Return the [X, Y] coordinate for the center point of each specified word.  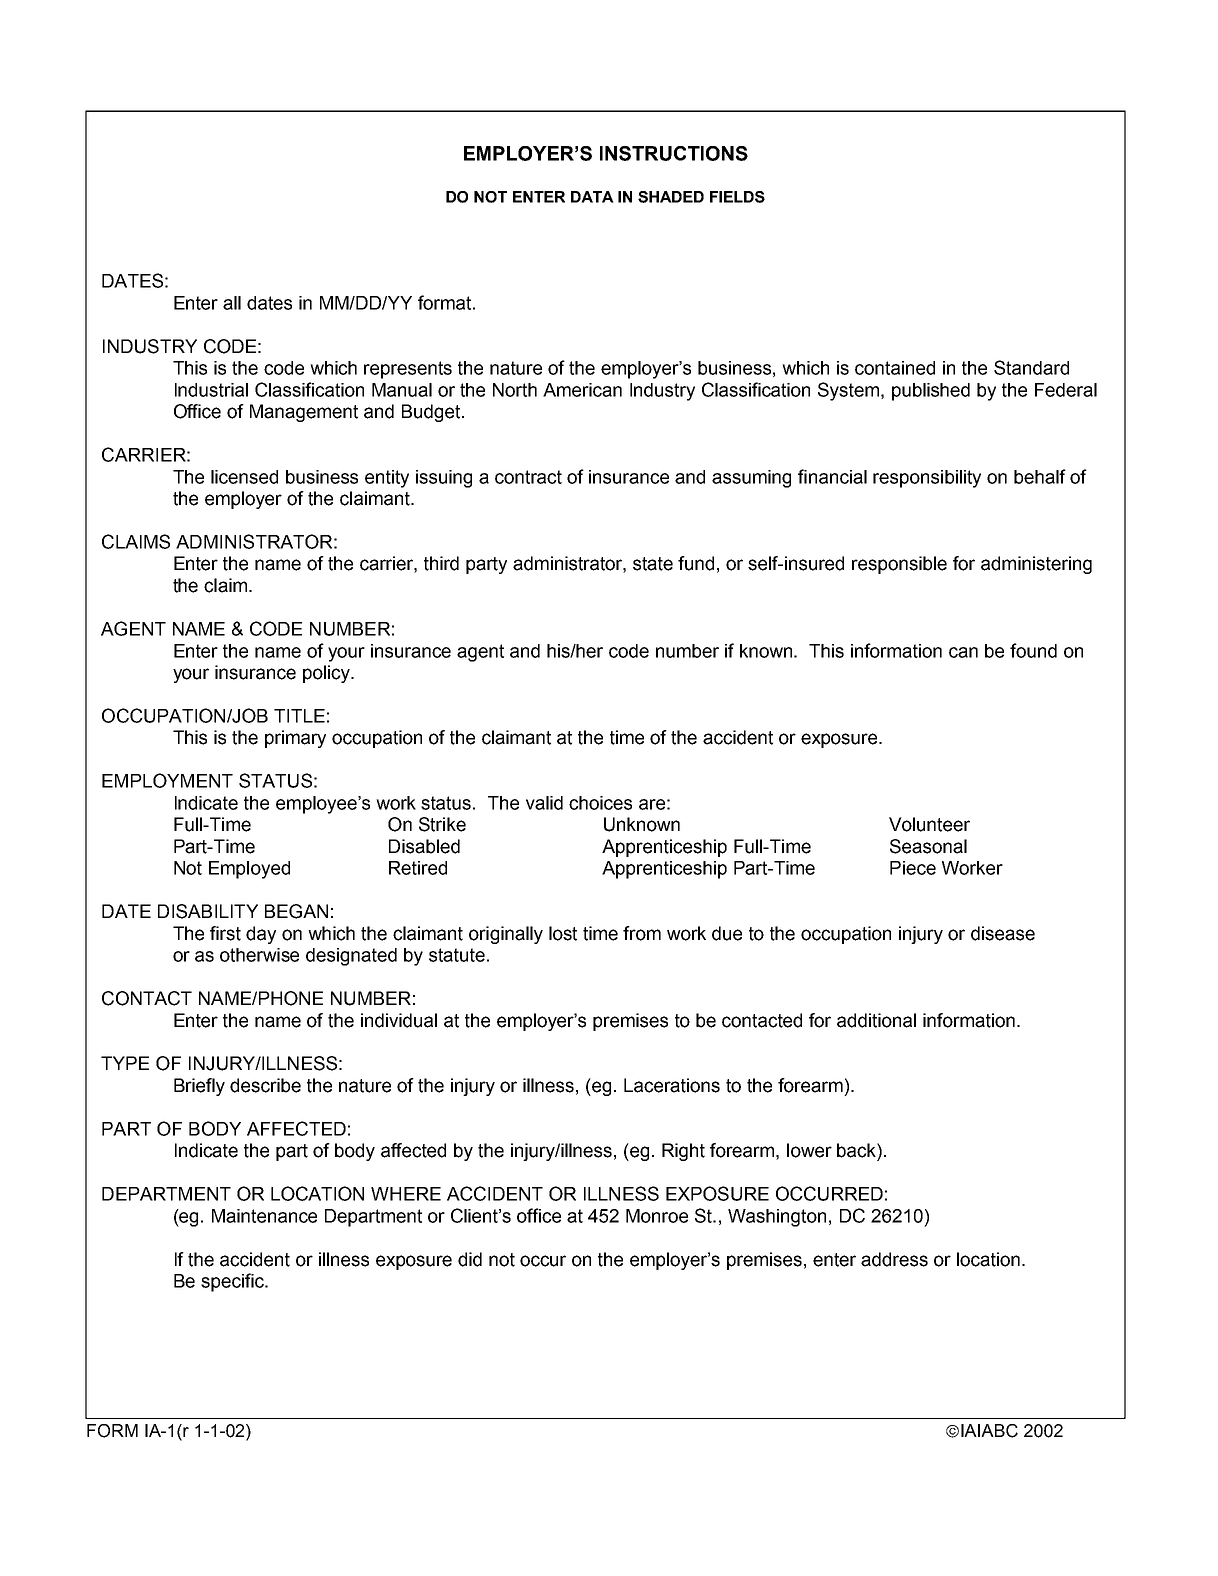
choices [600, 803]
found [1033, 650]
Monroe [657, 1216]
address [894, 1259]
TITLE [299, 716]
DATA [592, 197]
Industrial [211, 390]
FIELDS [737, 197]
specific [233, 1282]
